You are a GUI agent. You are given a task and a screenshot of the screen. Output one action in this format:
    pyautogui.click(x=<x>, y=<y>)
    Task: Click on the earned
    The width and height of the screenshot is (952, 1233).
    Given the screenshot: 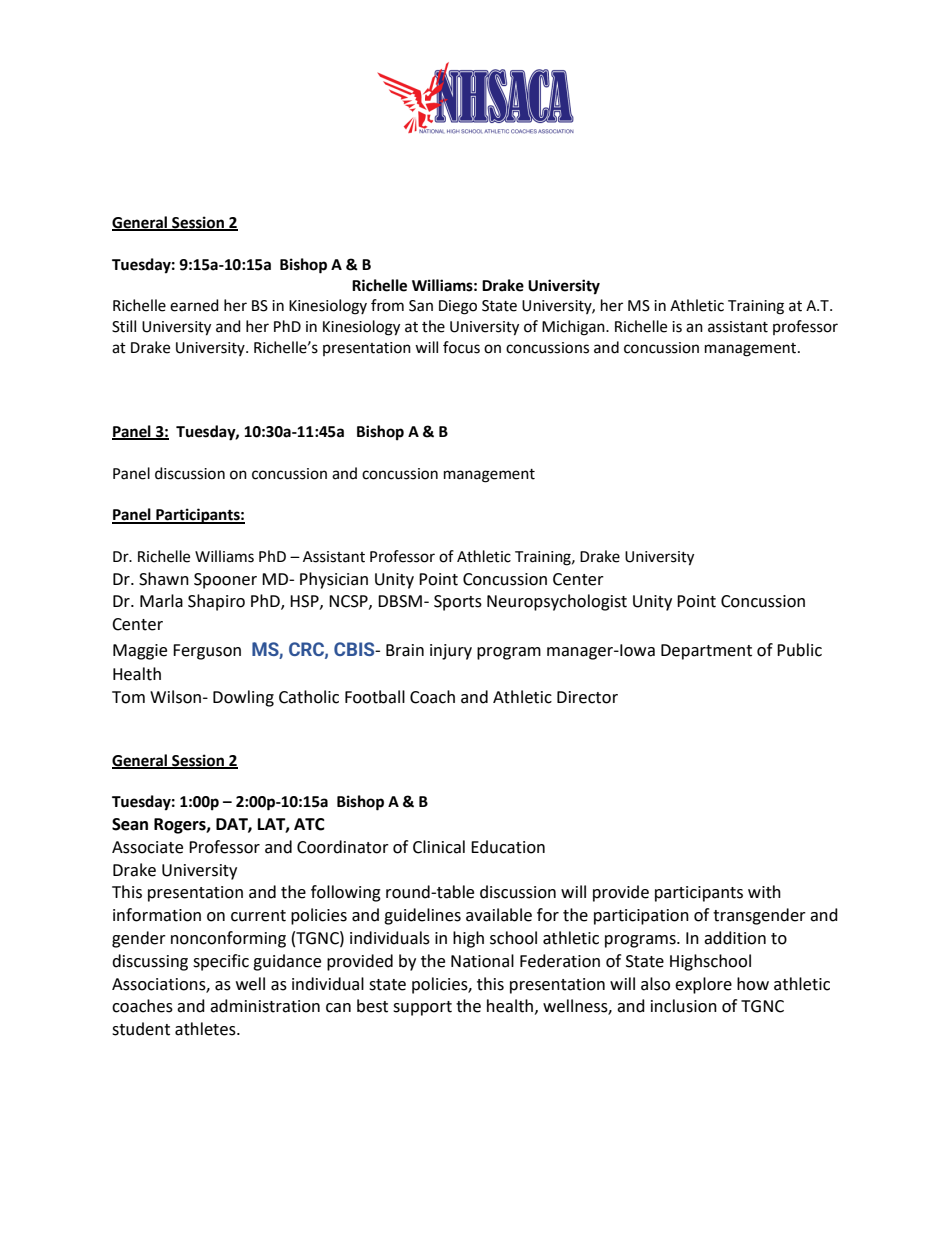 What is the action you would take?
    pyautogui.click(x=194, y=305)
